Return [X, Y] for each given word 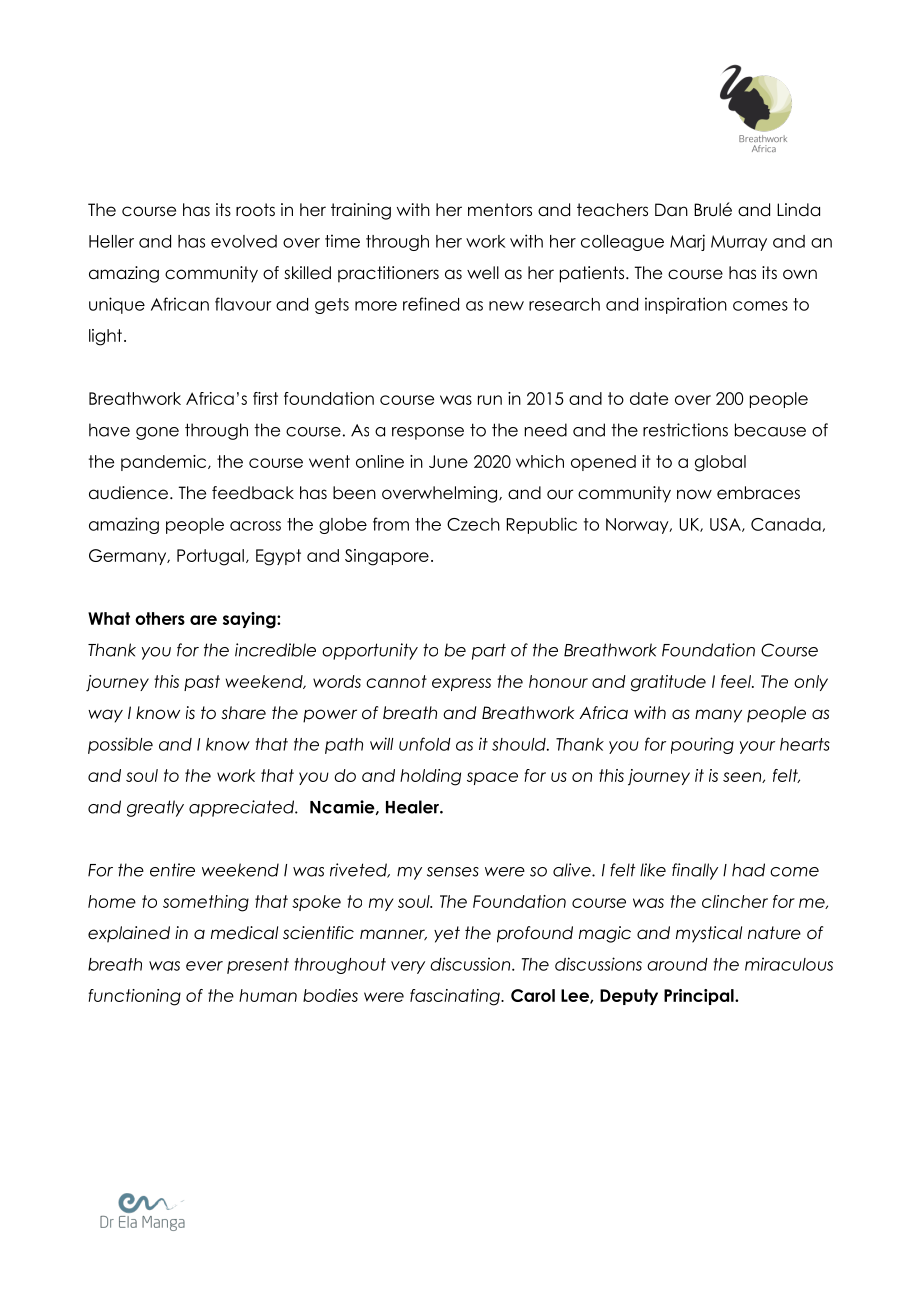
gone [157, 433]
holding [430, 777]
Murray [739, 243]
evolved [244, 241]
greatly [155, 808]
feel [737, 681]
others [160, 618]
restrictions [685, 430]
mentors [500, 210]
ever [204, 966]
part [489, 651]
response [428, 433]
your [757, 747]
